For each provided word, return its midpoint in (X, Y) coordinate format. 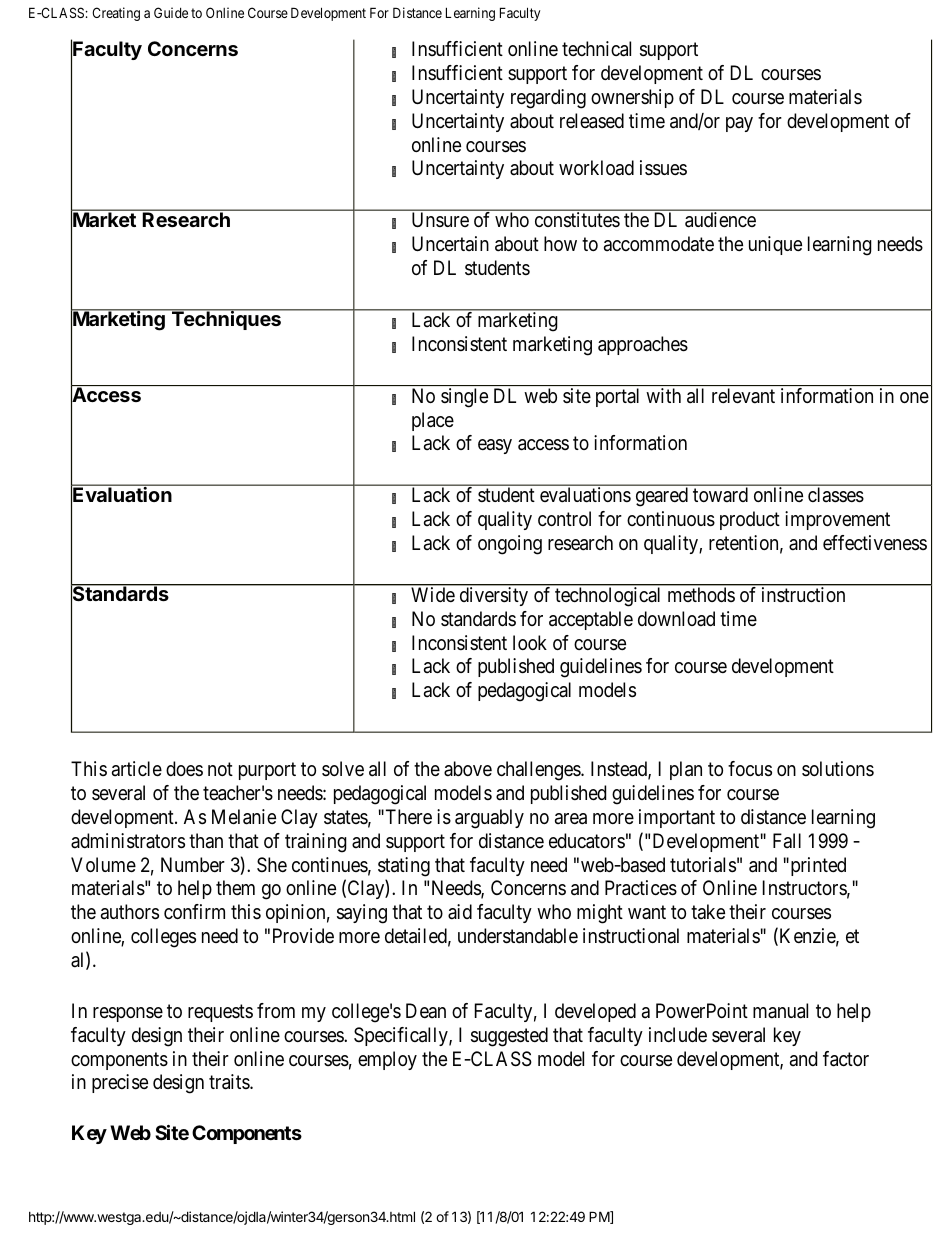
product (750, 520)
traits (230, 1082)
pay (739, 124)
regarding (548, 99)
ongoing (510, 545)
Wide (433, 594)
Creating (116, 14)
